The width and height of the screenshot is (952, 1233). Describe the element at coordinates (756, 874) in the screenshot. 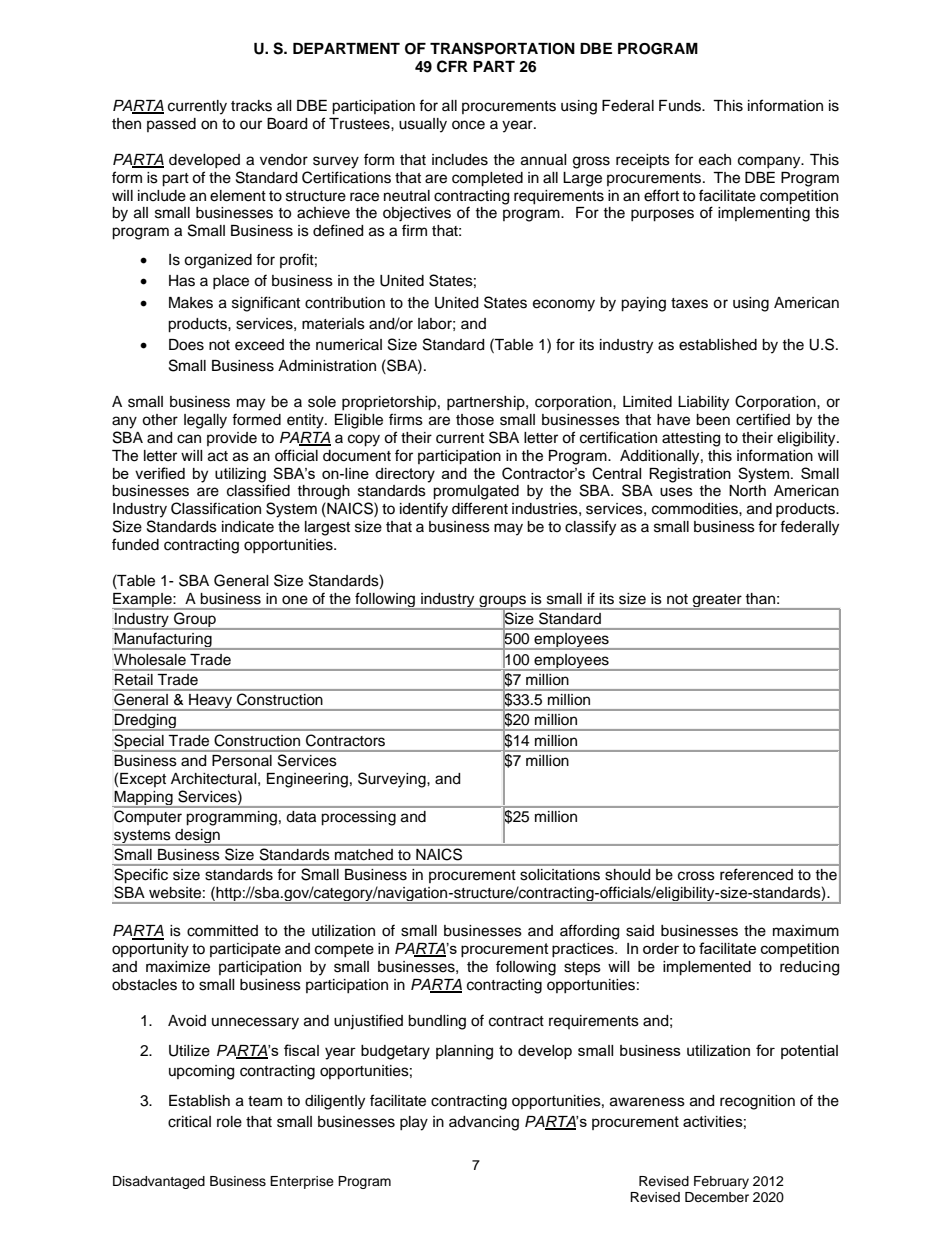

I see `referenced` at that location.
